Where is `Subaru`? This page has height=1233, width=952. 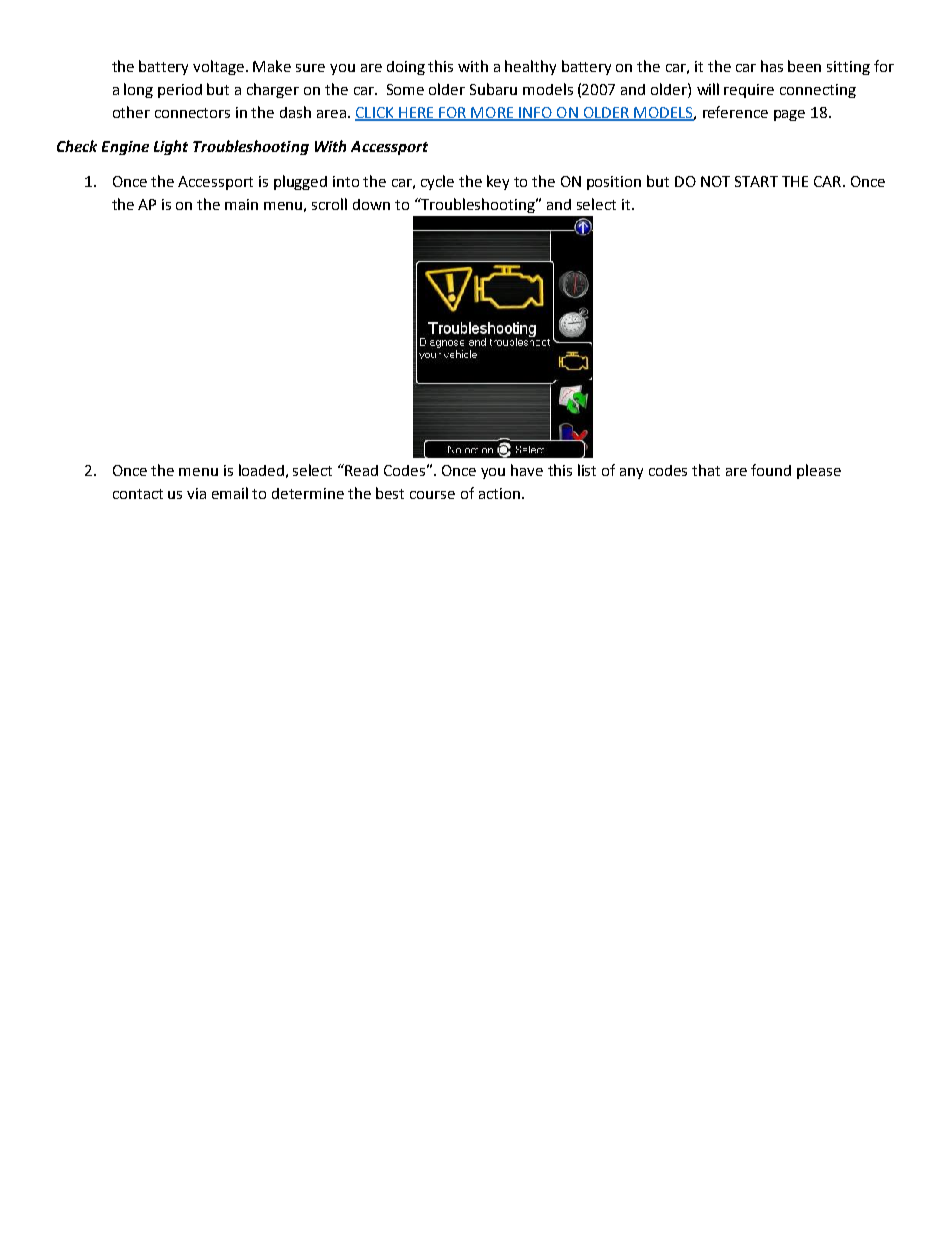 Subaru is located at coordinates (493, 89).
